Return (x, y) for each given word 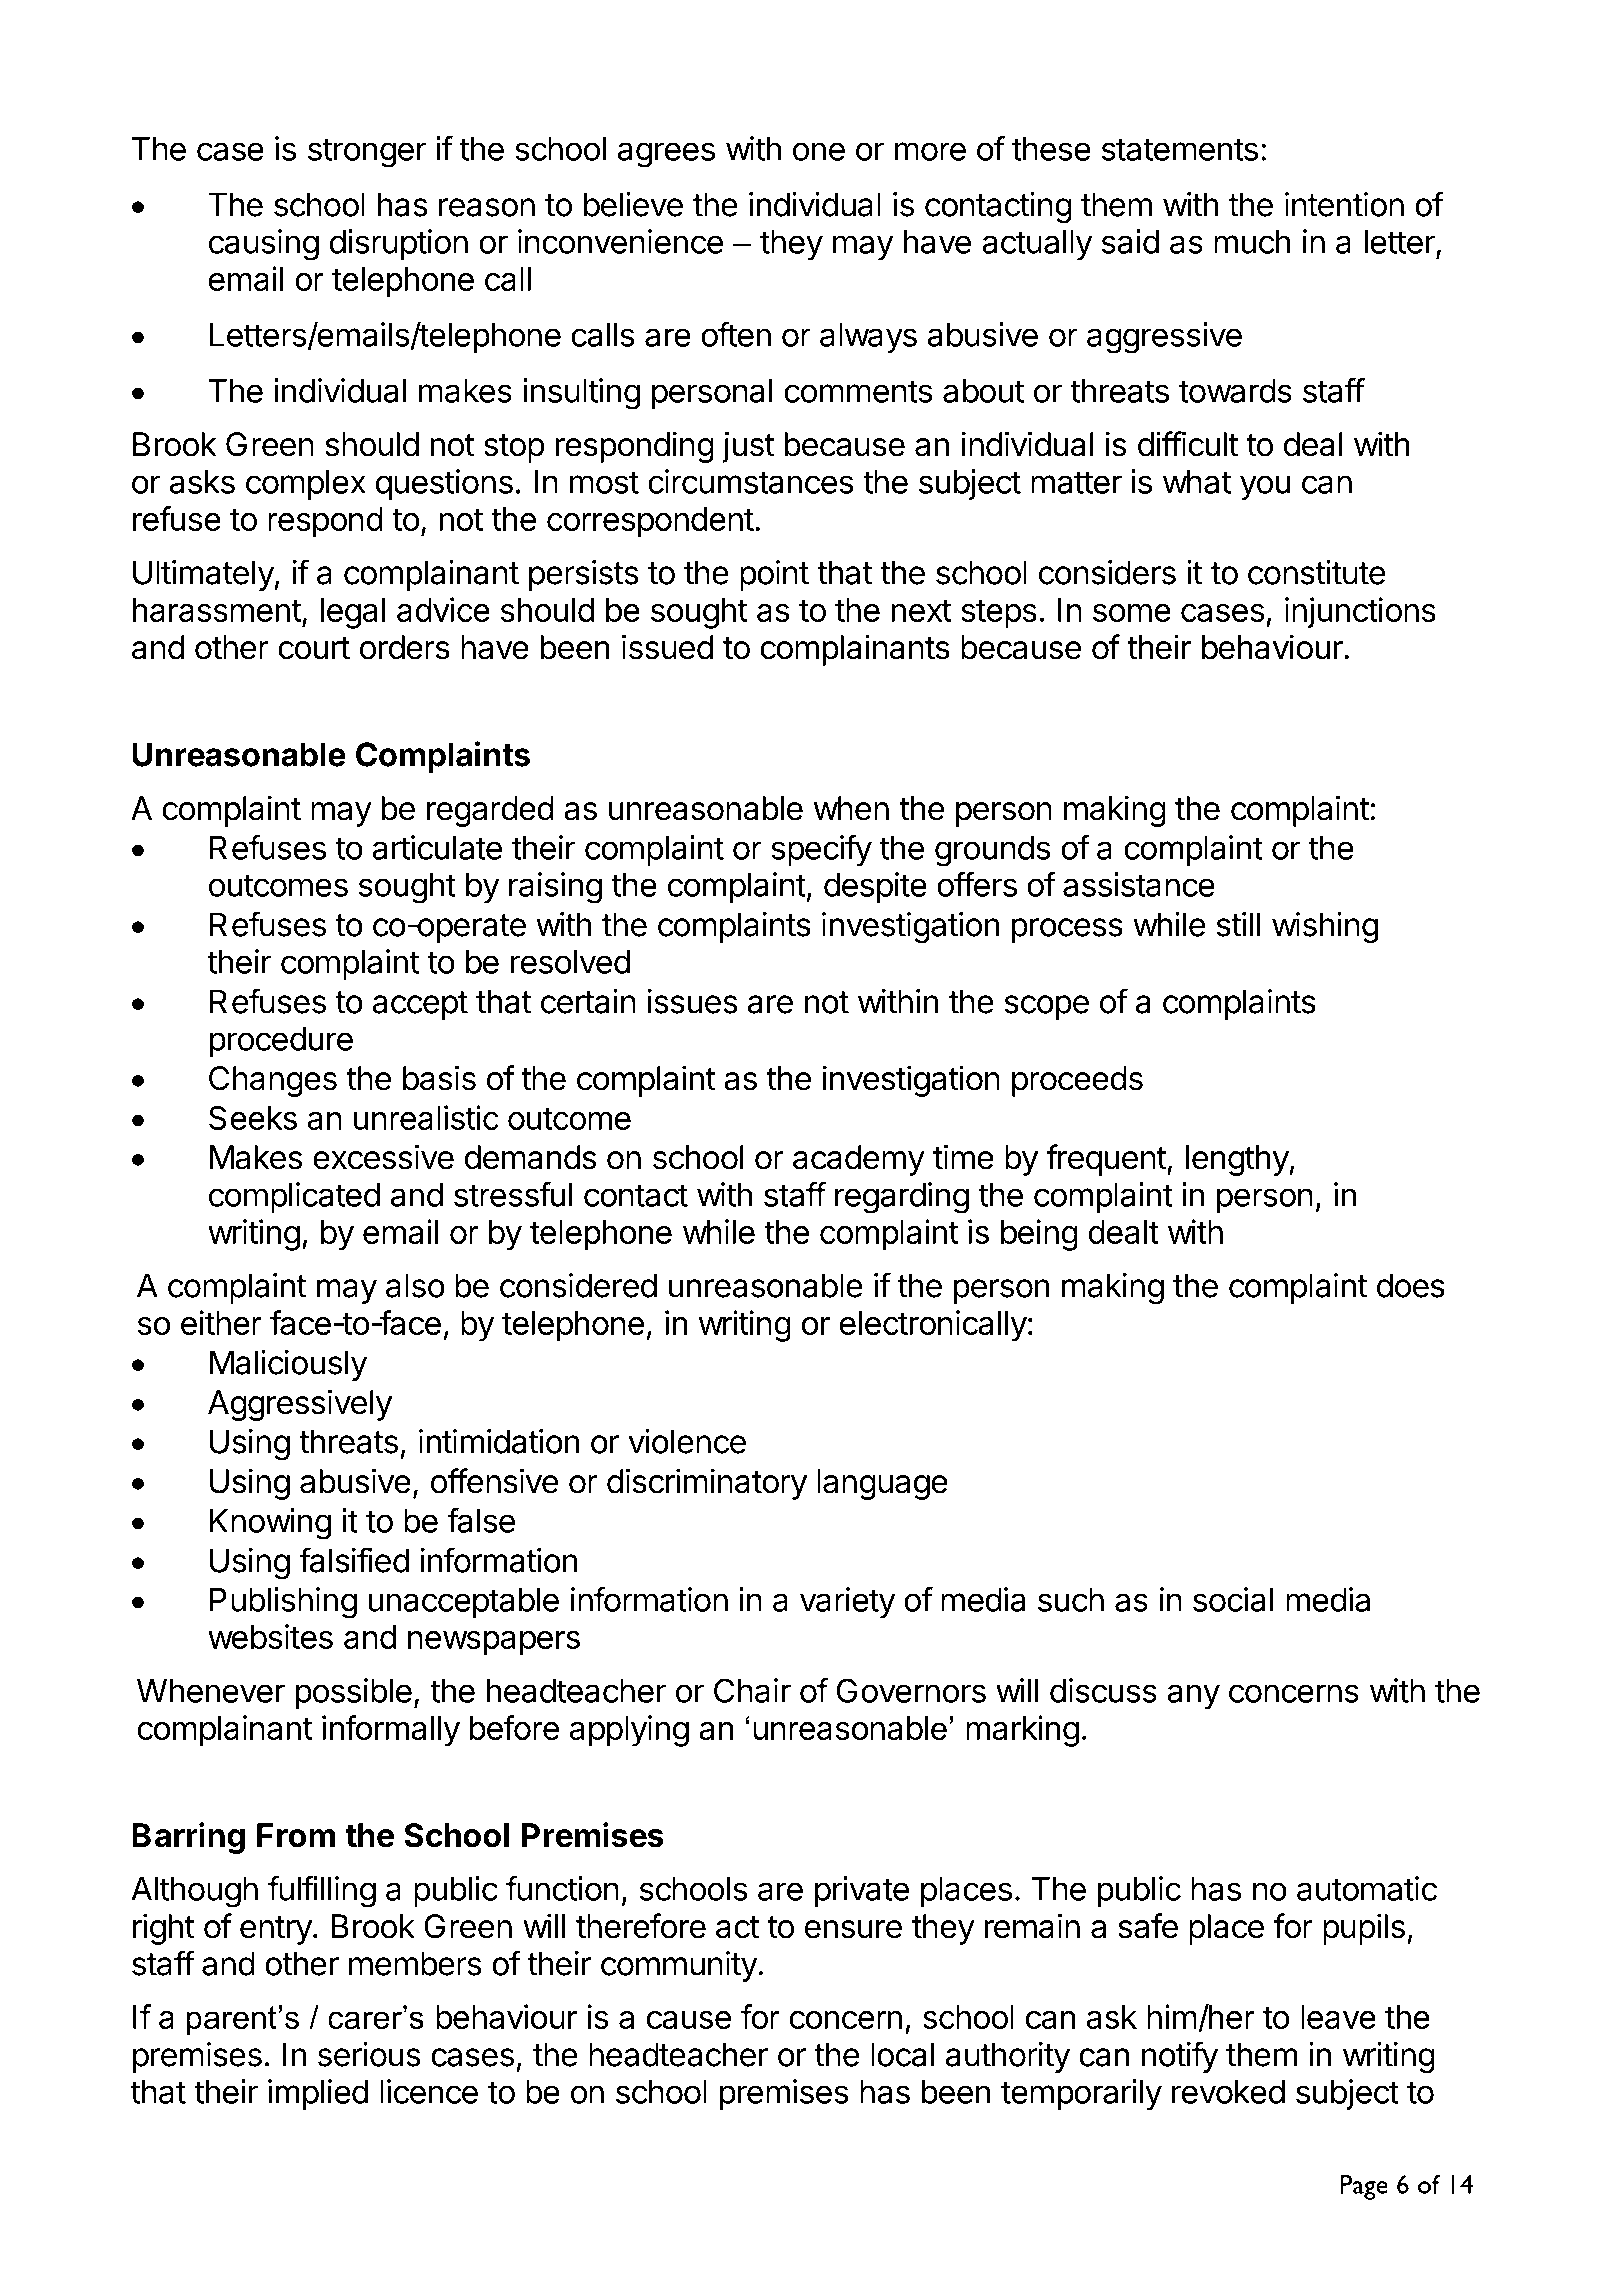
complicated (294, 1197)
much (1252, 242)
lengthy (1237, 1160)
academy (859, 1160)
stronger (367, 153)
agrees (666, 155)
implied (318, 2094)
